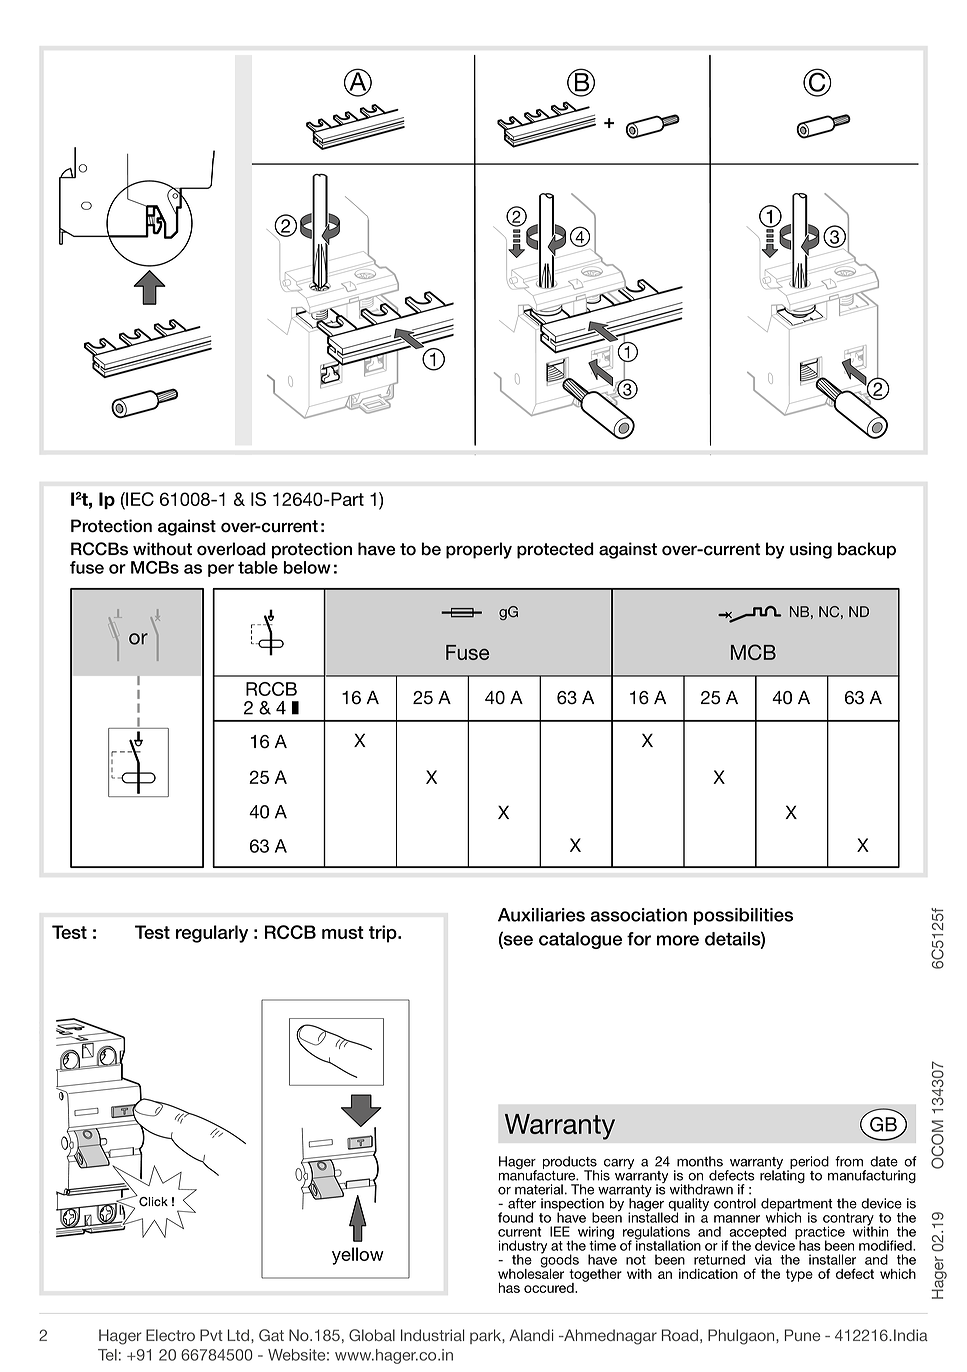 The width and height of the screenshot is (967, 1372). I want to click on table, so click(258, 567).
